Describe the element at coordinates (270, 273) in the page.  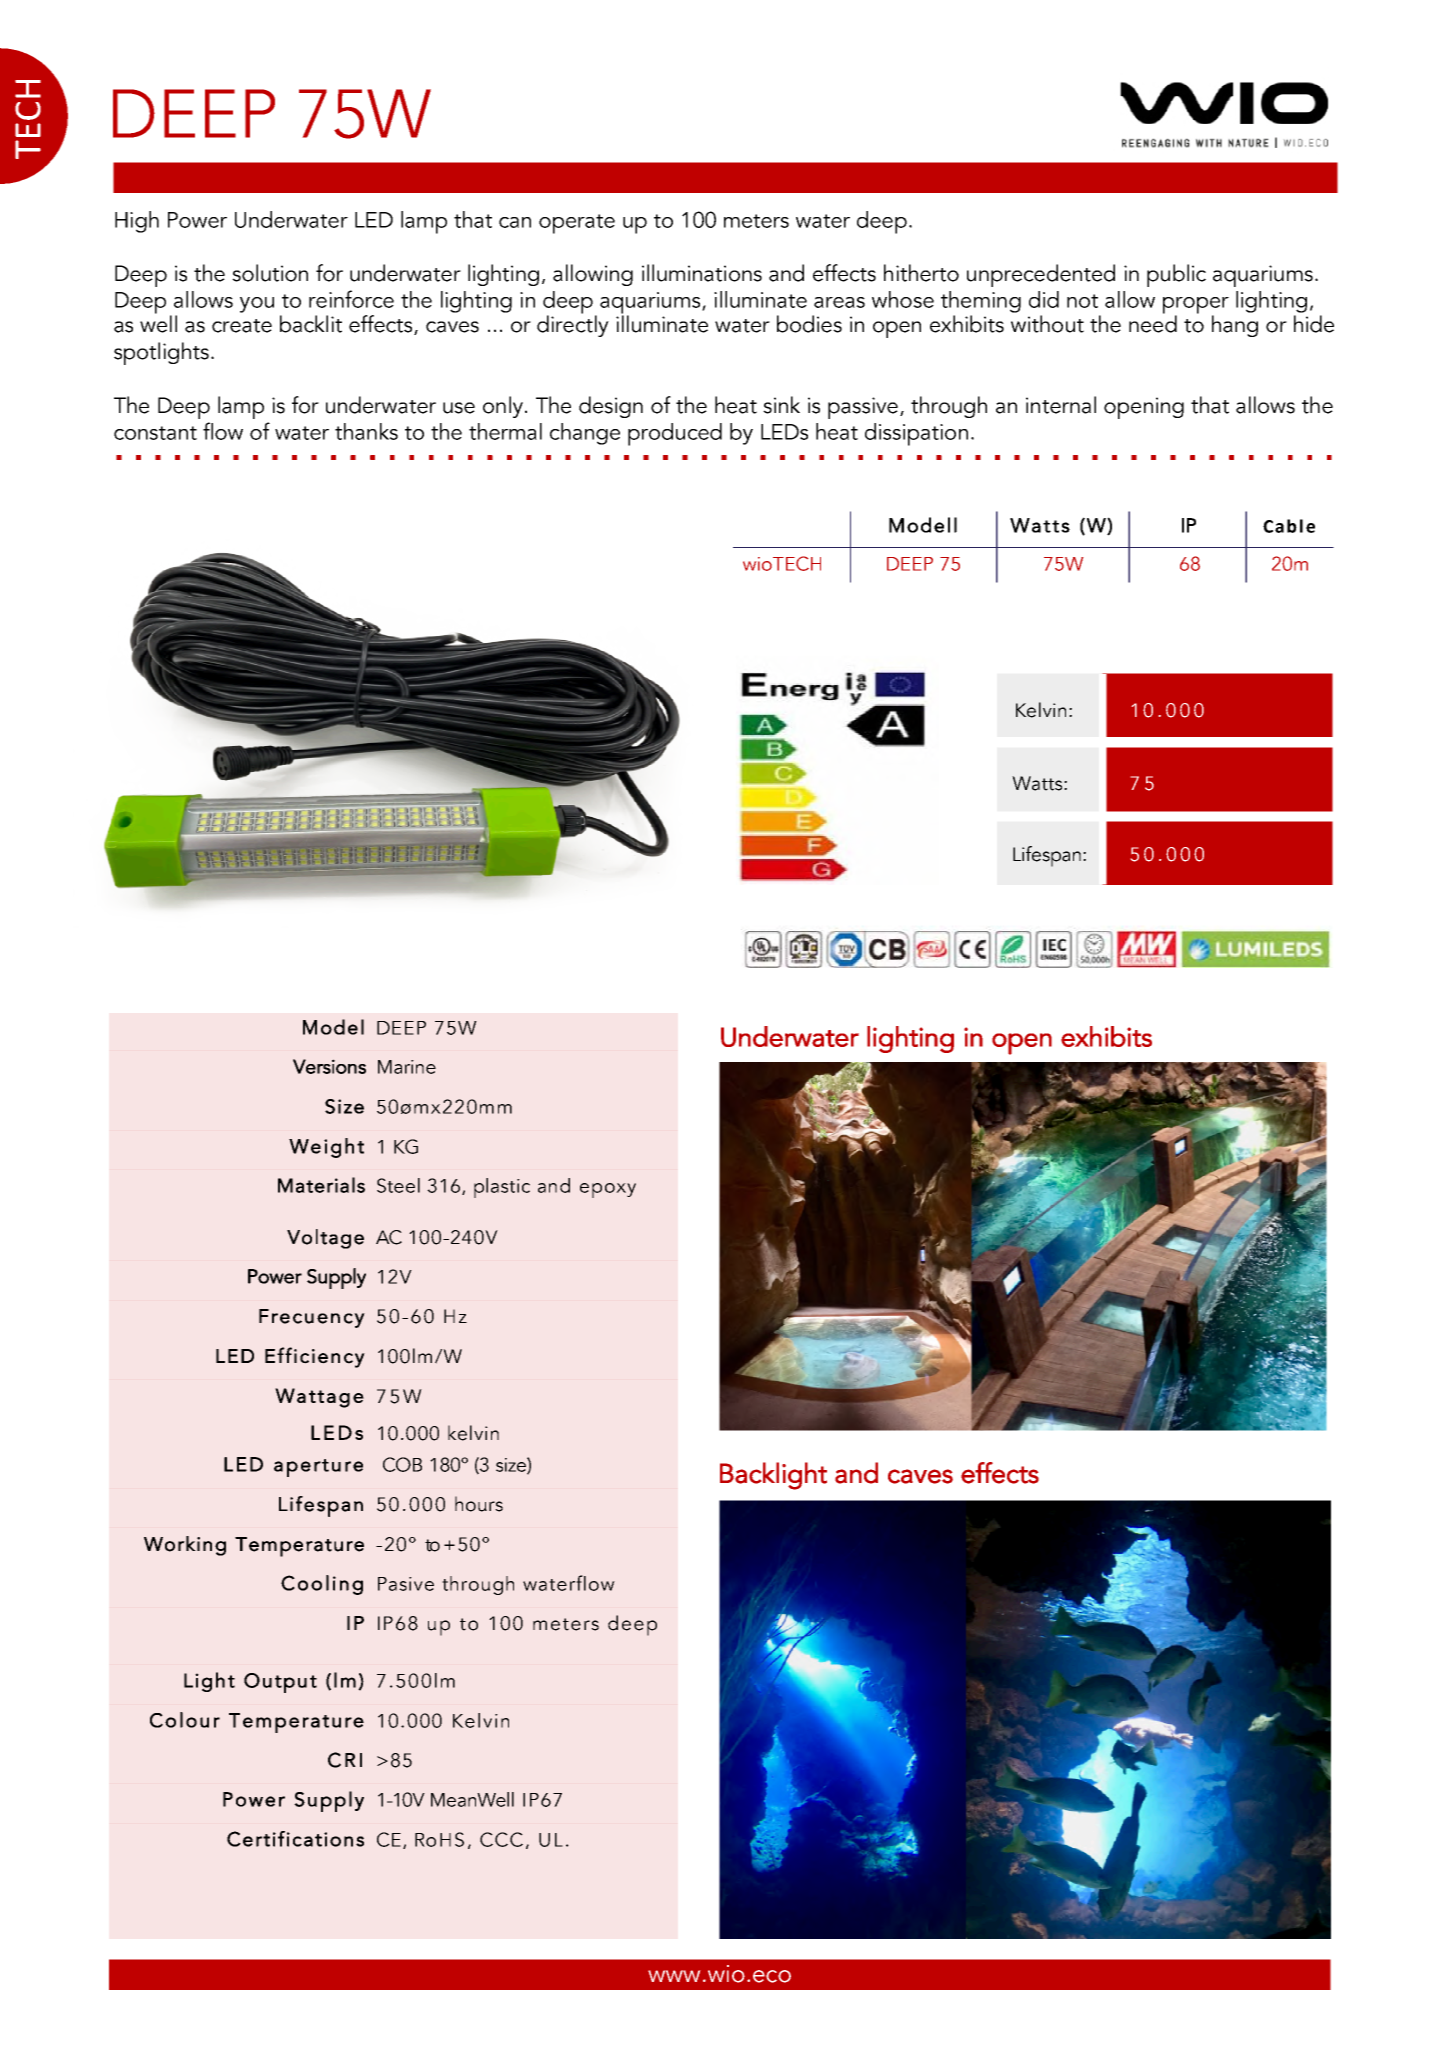
I see `solution` at that location.
